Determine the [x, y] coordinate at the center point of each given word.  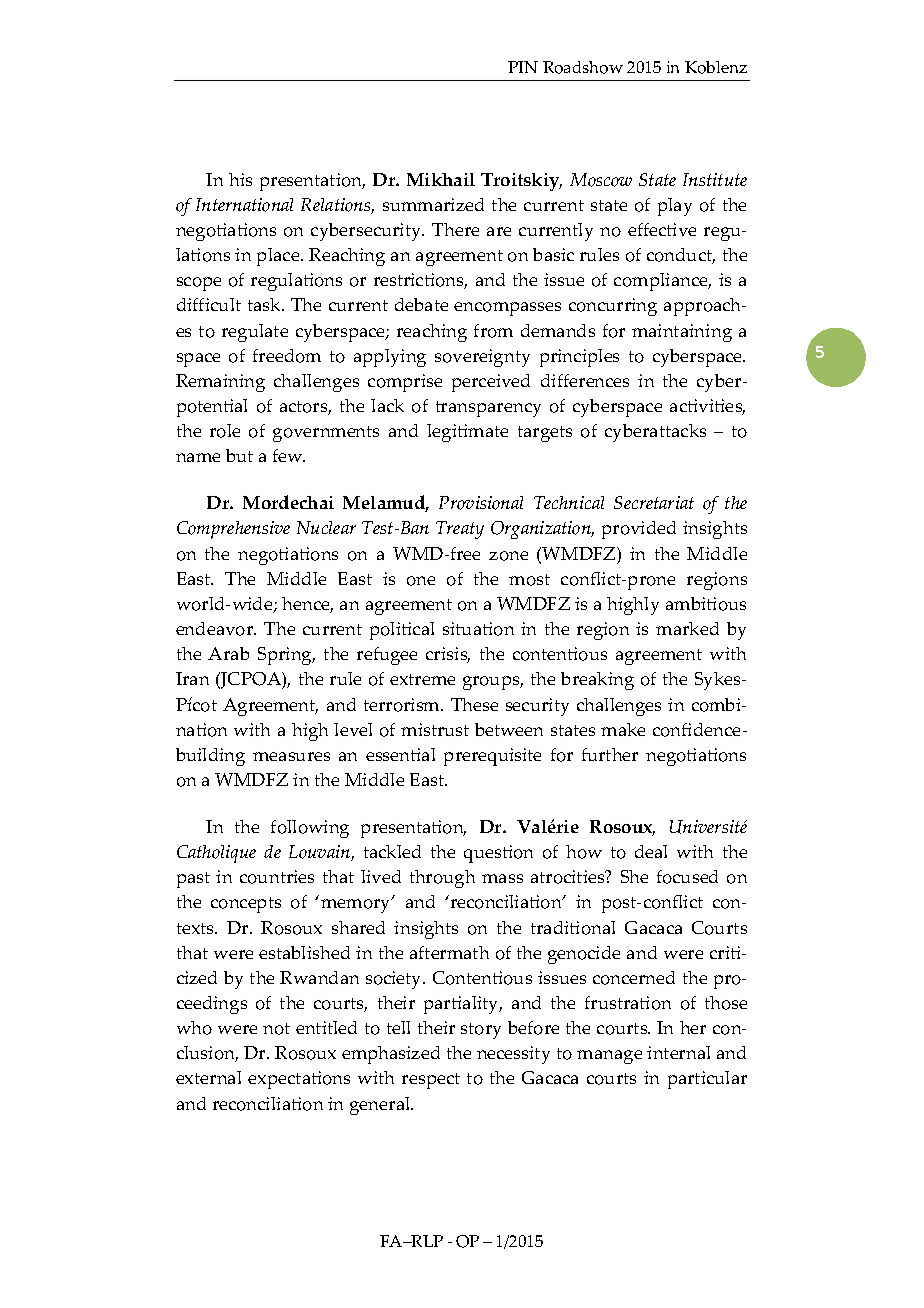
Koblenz [716, 67]
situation [478, 629]
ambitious [706, 604]
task [265, 304]
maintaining [682, 333]
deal [651, 851]
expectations [299, 1080]
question [498, 854]
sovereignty [482, 358]
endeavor [216, 629]
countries [277, 877]
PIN [523, 67]
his [240, 179]
